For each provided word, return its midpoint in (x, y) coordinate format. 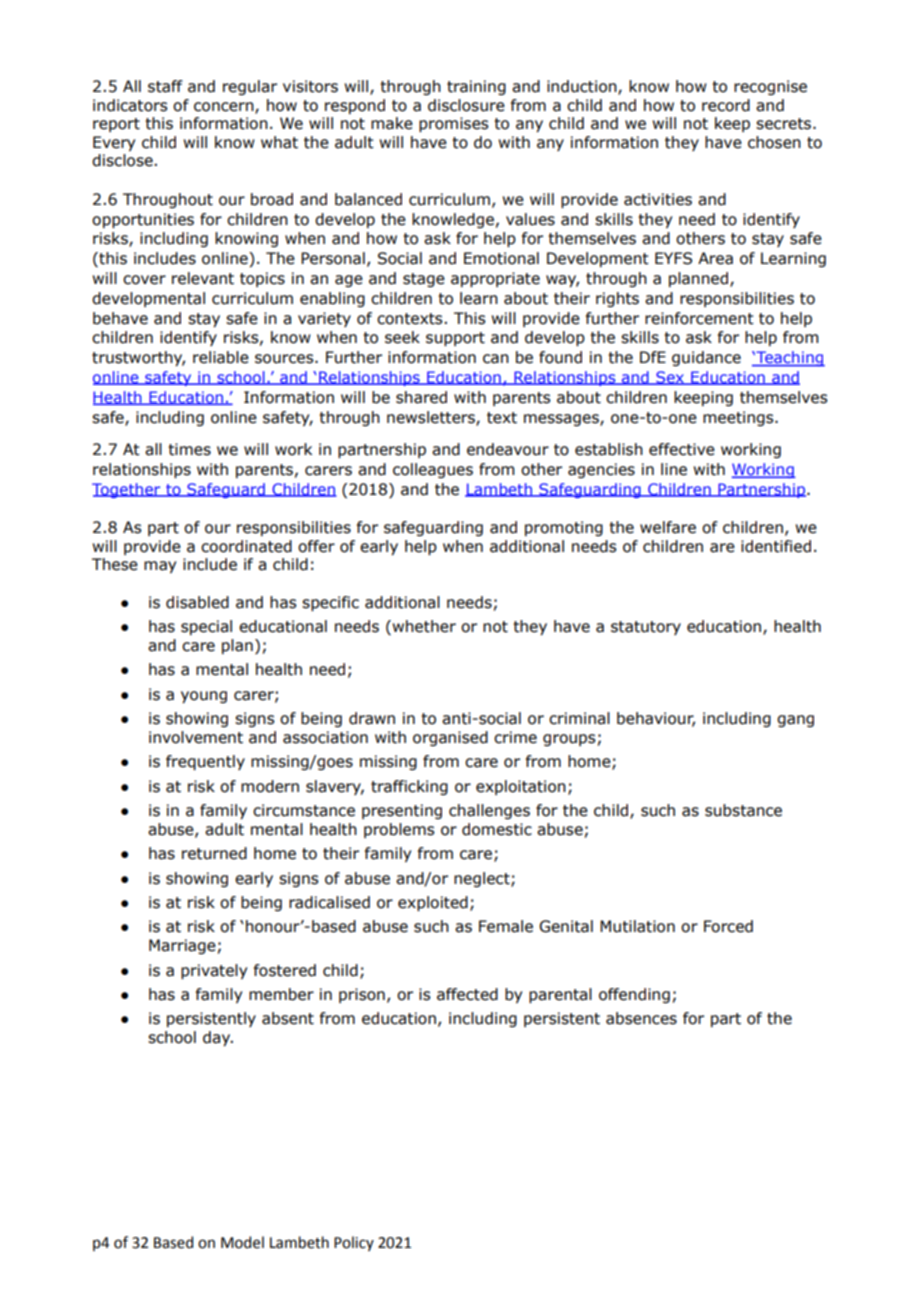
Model (242, 1242)
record (726, 105)
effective (682, 449)
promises (454, 124)
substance (743, 810)
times (189, 449)
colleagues (433, 470)
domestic (497, 829)
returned (214, 853)
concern (225, 107)
